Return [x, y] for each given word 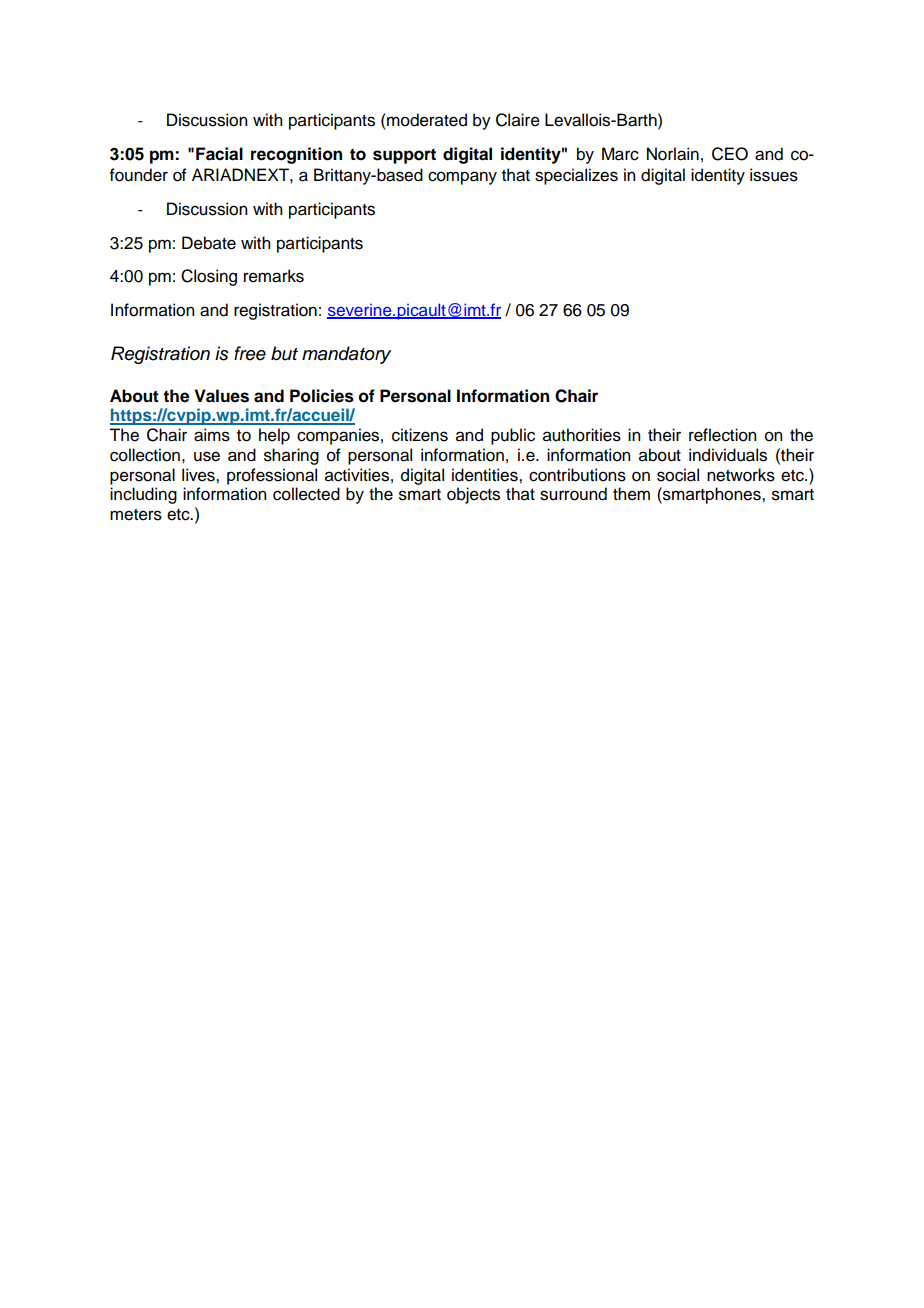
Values [221, 396]
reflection [722, 435]
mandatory [346, 355]
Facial [219, 154]
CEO [730, 154]
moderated [426, 120]
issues [774, 175]
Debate [209, 243]
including [143, 495]
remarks [274, 276]
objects [473, 495]
